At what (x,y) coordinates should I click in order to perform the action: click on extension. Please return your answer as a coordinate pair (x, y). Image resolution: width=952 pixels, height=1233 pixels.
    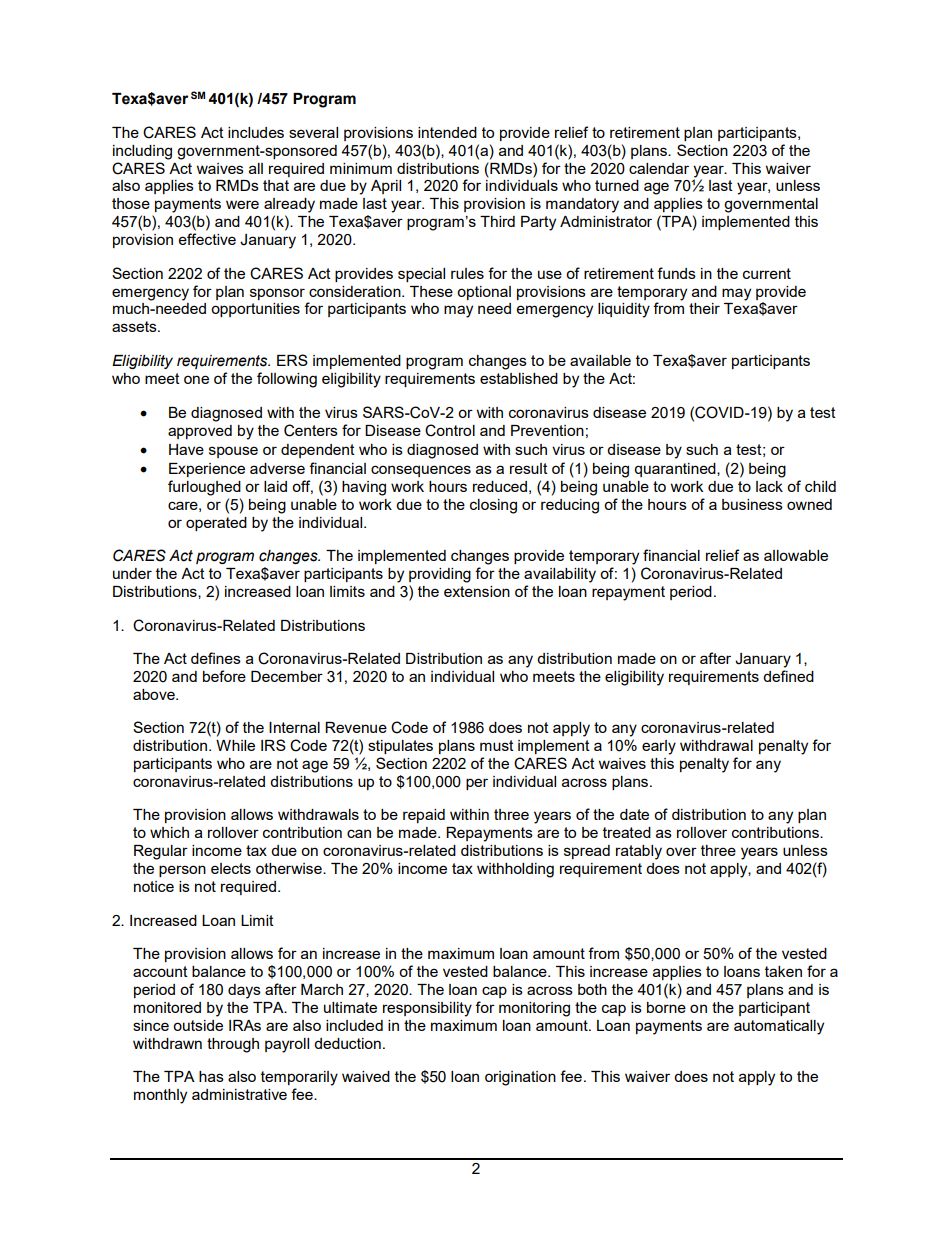
    Looking at the image, I should click on (477, 591).
